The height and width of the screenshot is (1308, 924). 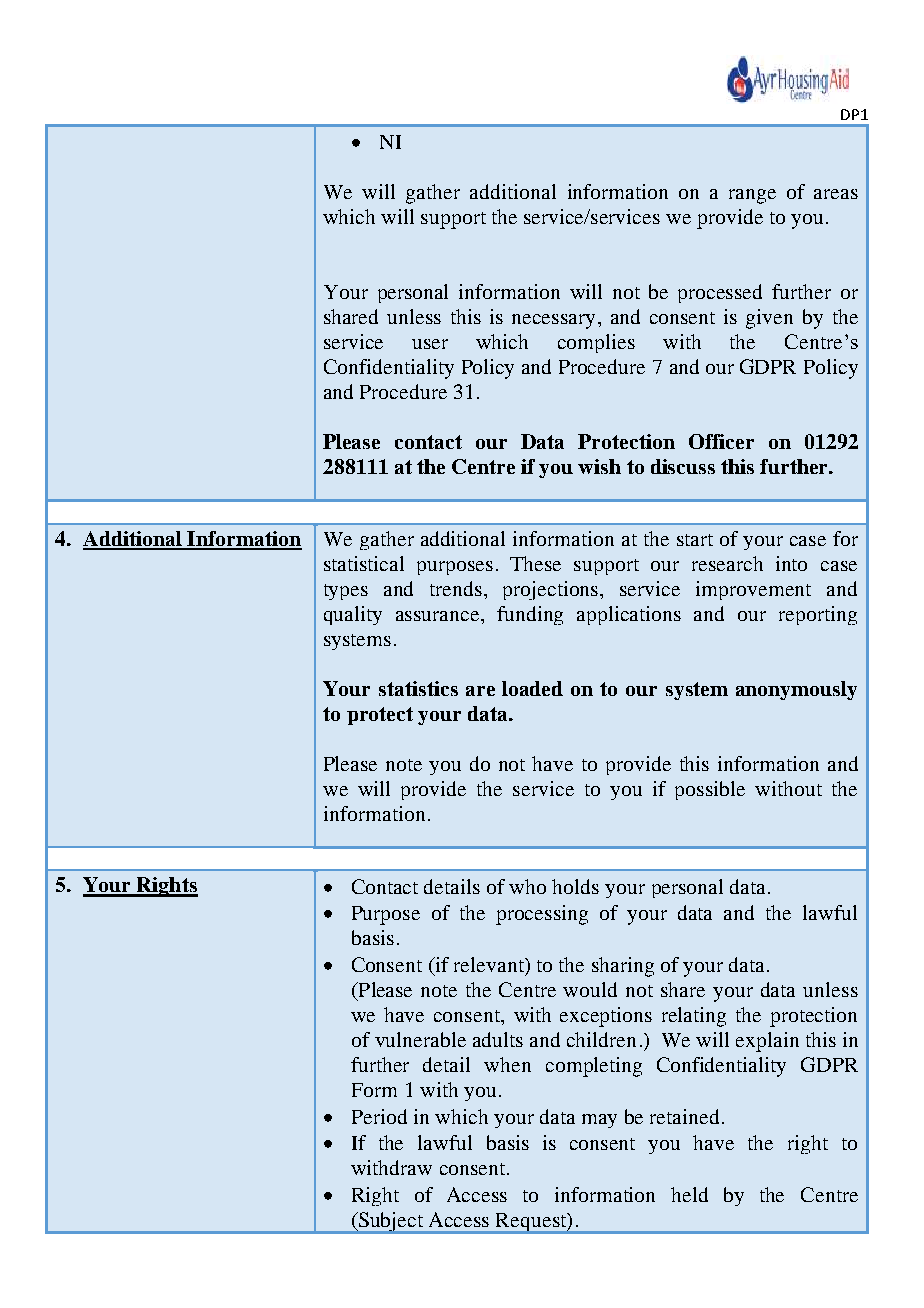 What do you see at coordinates (418, 688) in the screenshot?
I see `statistics` at bounding box center [418, 688].
